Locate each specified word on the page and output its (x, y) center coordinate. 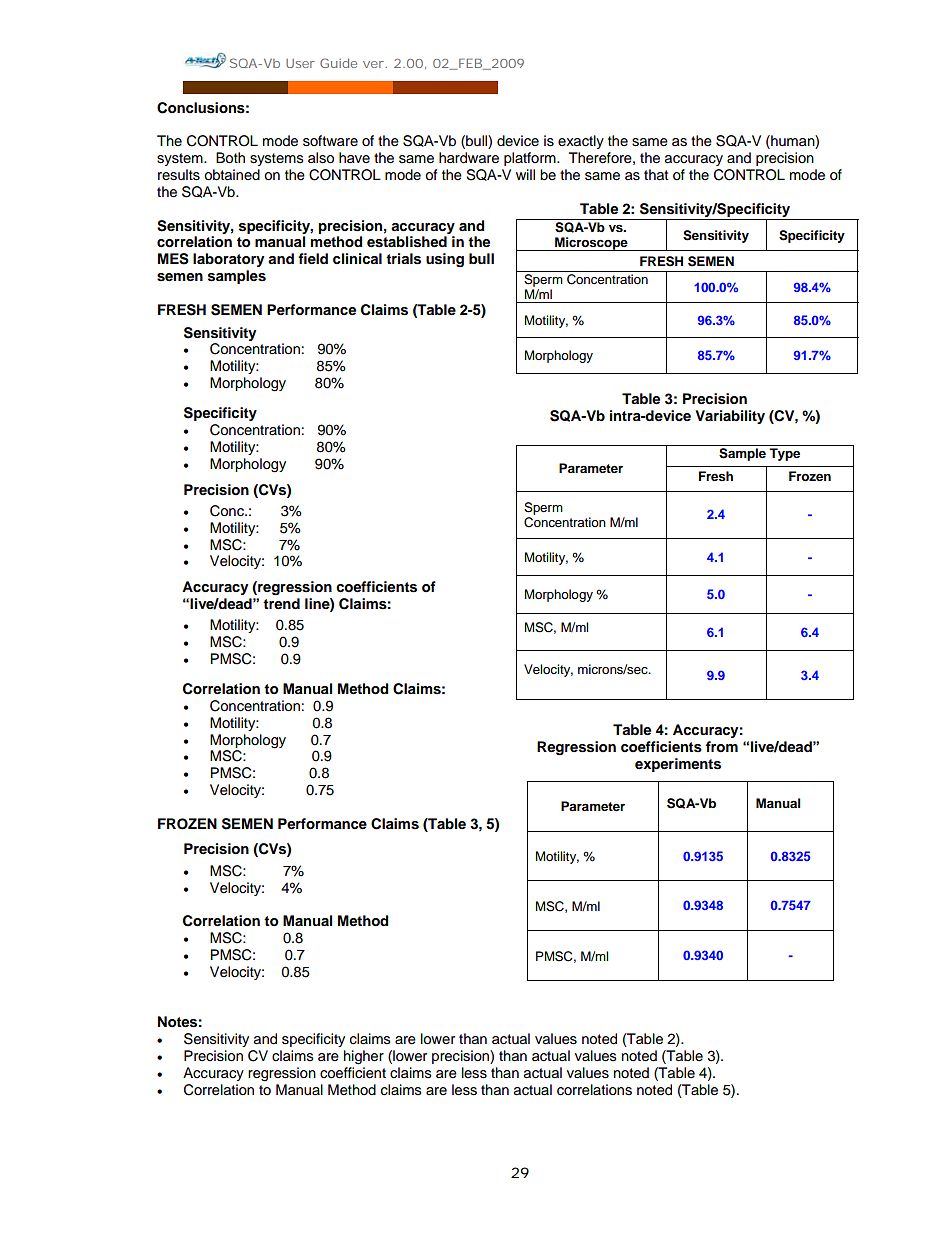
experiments (678, 765)
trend (281, 603)
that (656, 175)
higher (364, 1057)
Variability (730, 417)
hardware (469, 158)
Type (784, 454)
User (300, 63)
